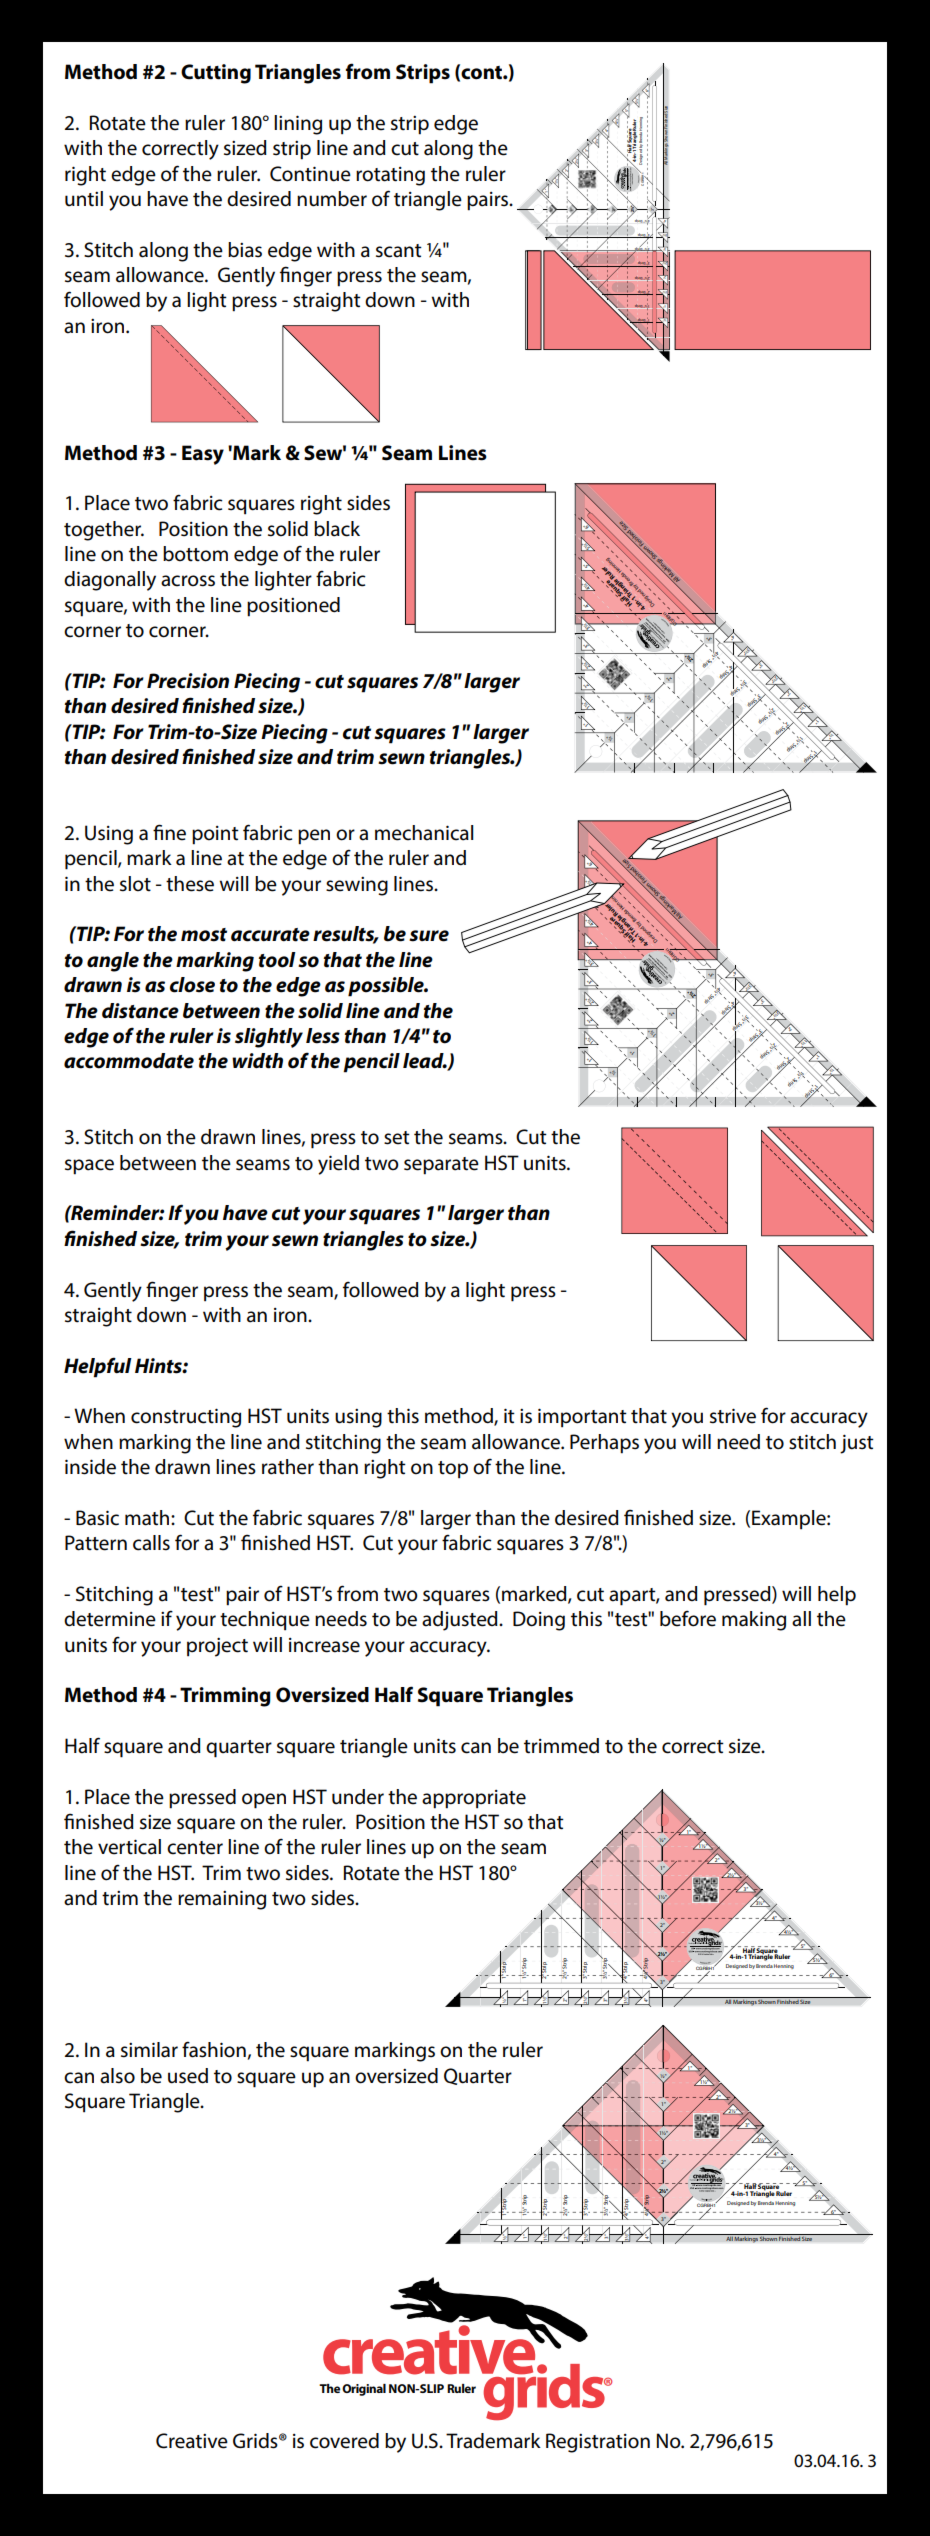 This image has width=930, height=2536. I want to click on space, so click(89, 1167).
